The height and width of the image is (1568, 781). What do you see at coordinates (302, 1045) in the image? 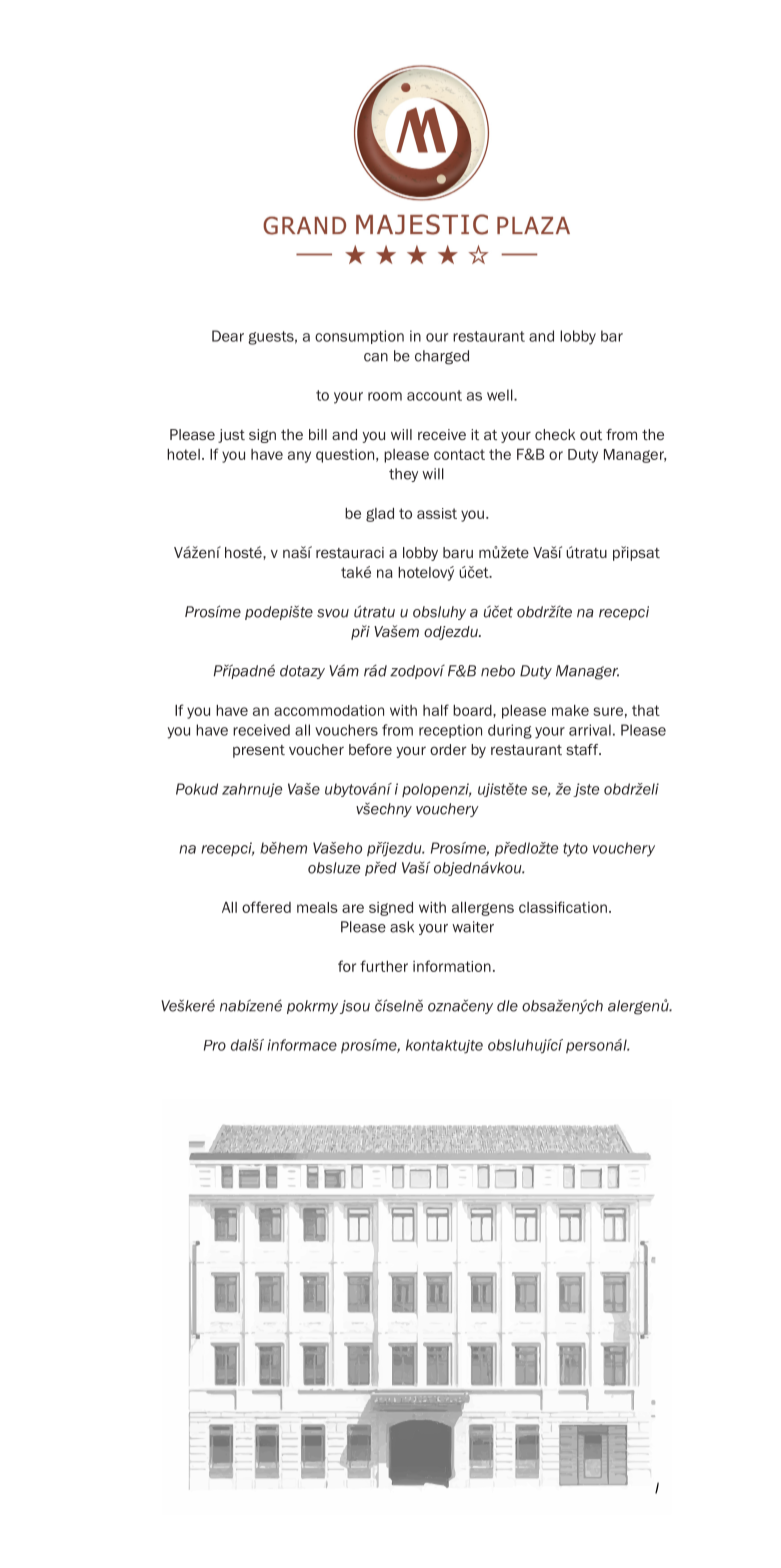
I see `informace` at bounding box center [302, 1045].
